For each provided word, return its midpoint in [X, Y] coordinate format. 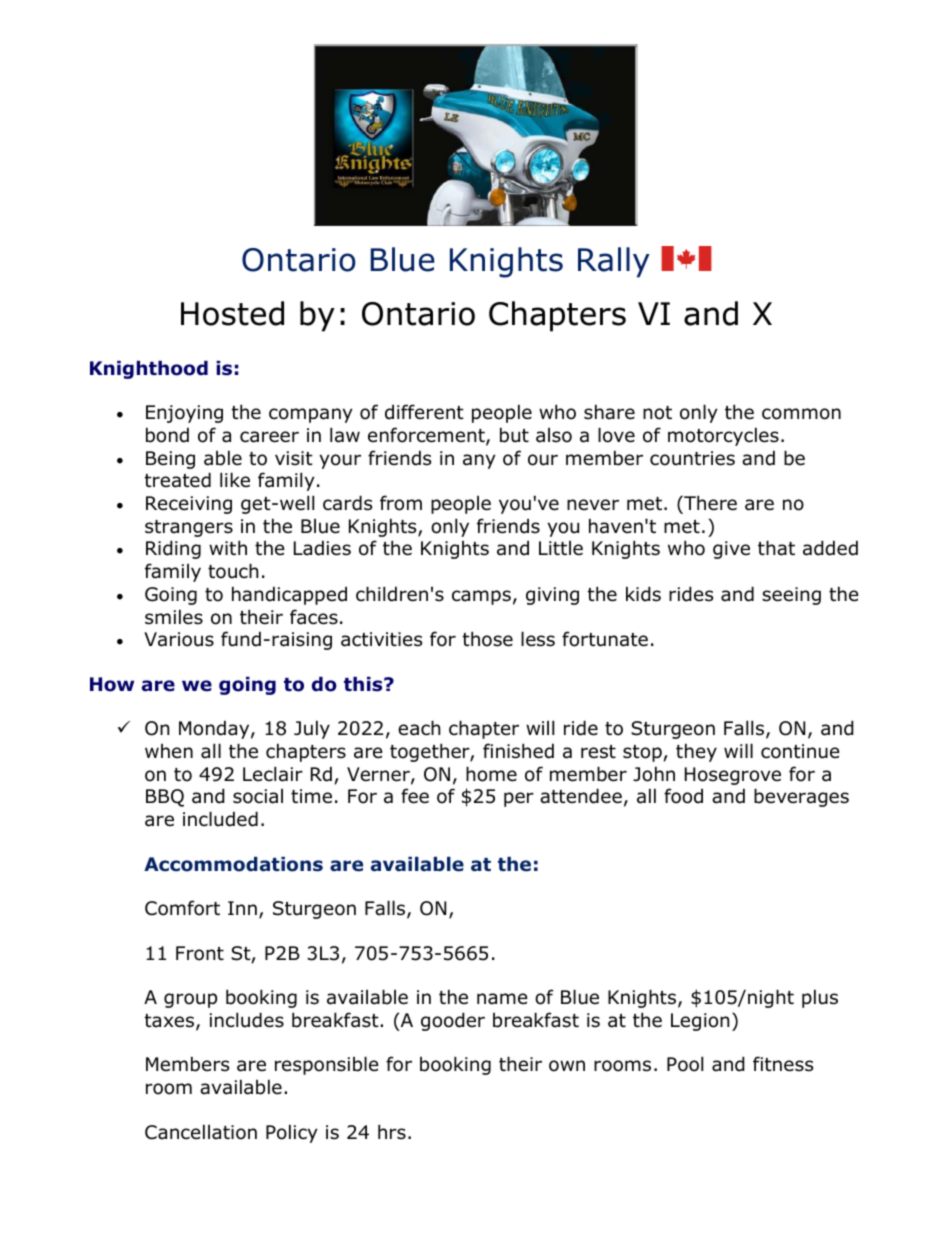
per [519, 799]
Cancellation [201, 1132]
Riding [173, 549]
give [731, 550]
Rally [614, 262]
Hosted [232, 313]
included [220, 819]
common [801, 414]
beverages [801, 797]
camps [481, 597]
